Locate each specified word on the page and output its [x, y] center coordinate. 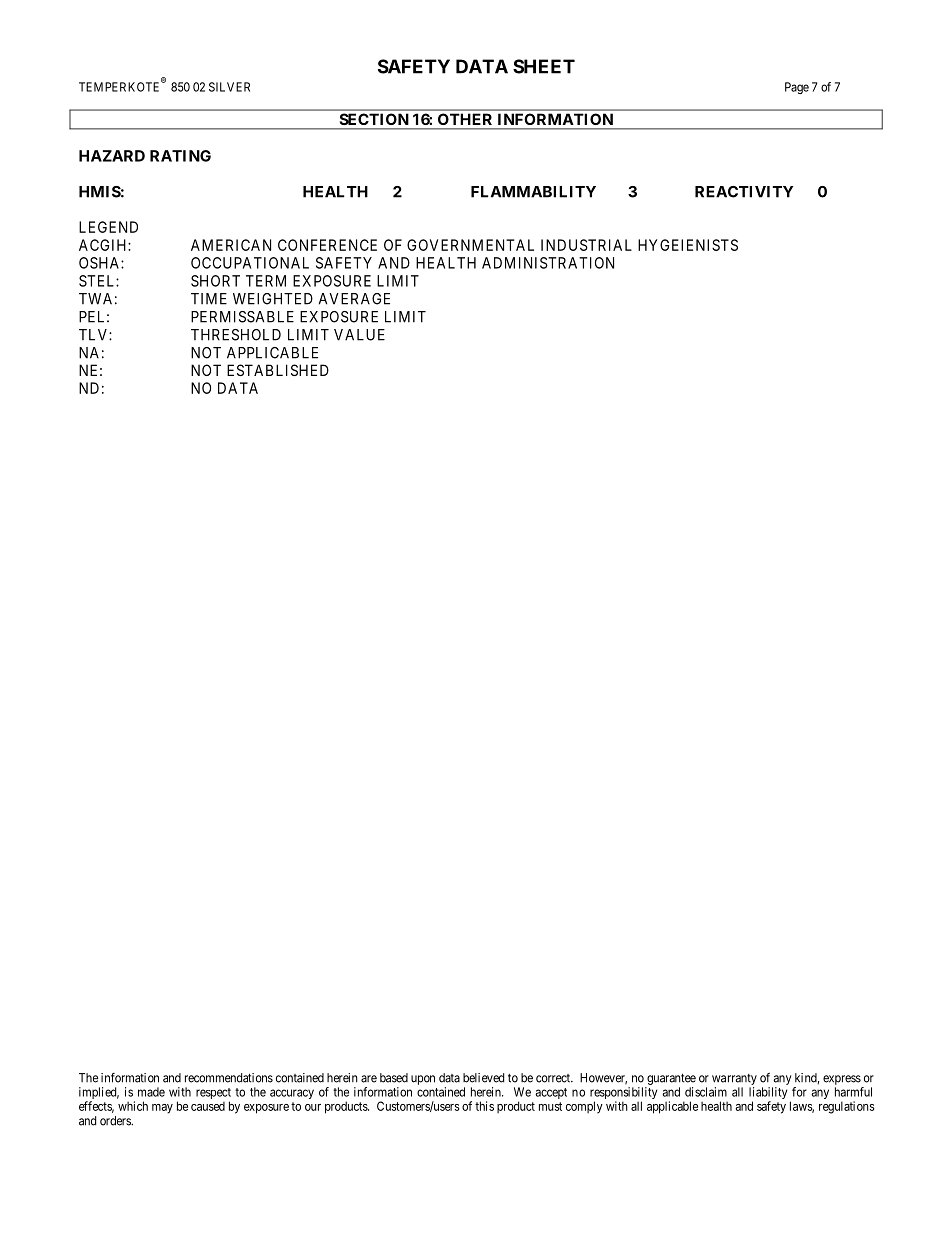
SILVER [229, 87]
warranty [734, 1079]
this [484, 1106]
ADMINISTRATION [548, 263]
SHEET [544, 66]
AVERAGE [354, 299]
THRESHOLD [236, 335]
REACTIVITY [744, 192]
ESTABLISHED [278, 370]
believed [483, 1078]
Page [797, 88]
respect [213, 1095]
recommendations [229, 1078]
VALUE [359, 335]
